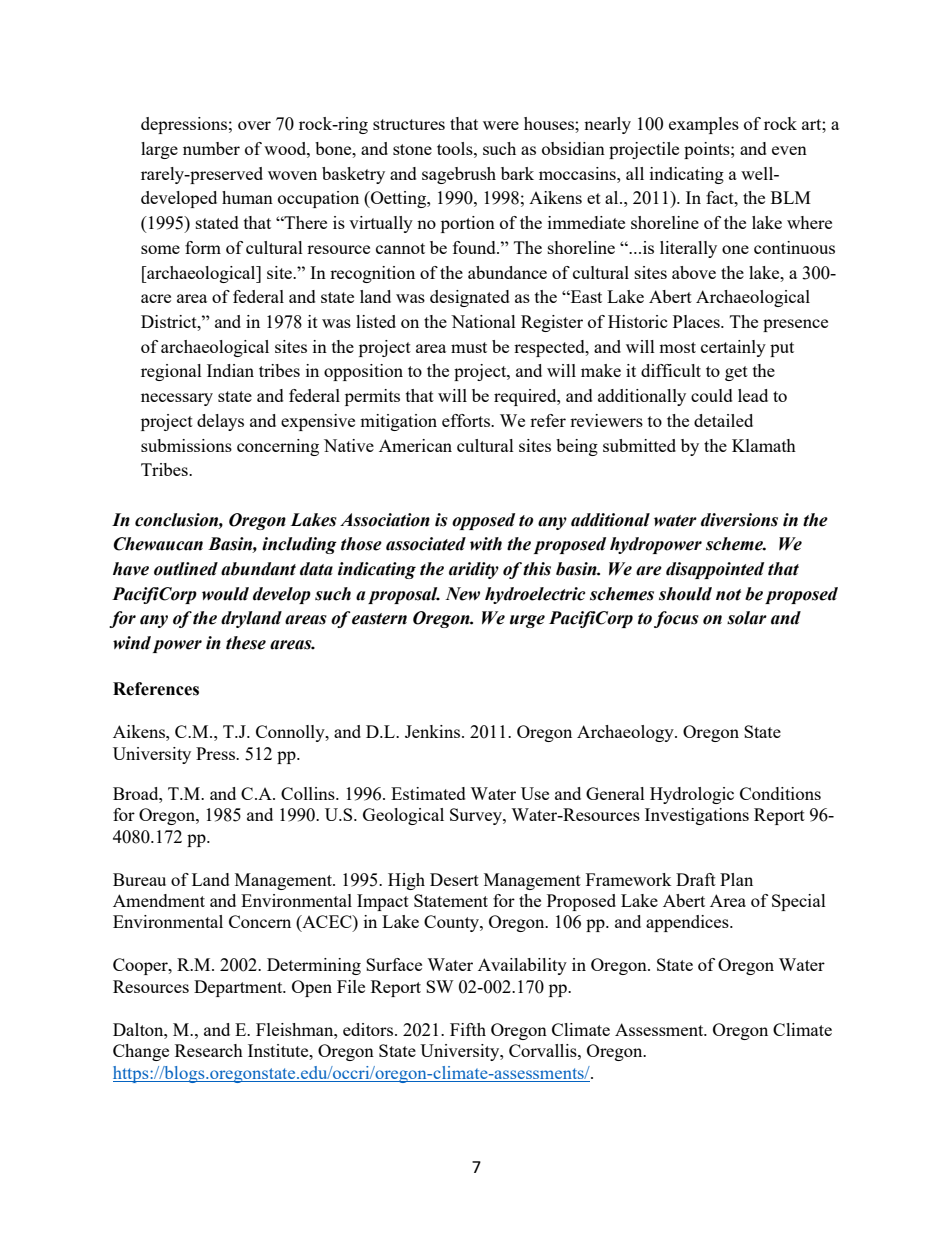 Image resolution: width=952 pixels, height=1233 pixels. Describe the element at coordinates (697, 816) in the screenshot. I see `Investigations` at that location.
